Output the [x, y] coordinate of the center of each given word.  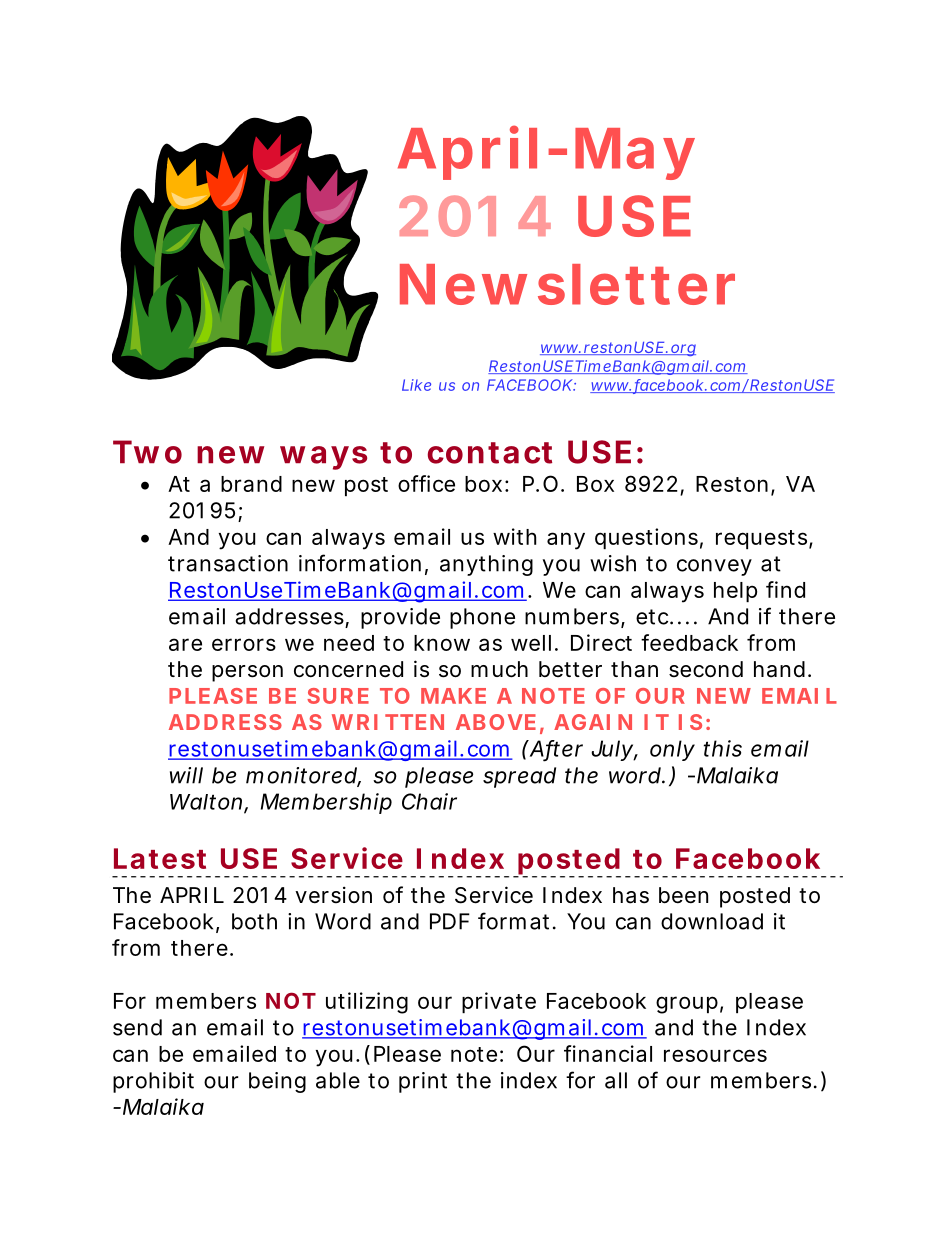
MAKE [453, 696]
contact [490, 453]
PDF [450, 921]
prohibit [153, 1082]
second [706, 669]
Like [416, 385]
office [426, 483]
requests [763, 539]
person [247, 673]
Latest [160, 858]
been [683, 895]
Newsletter [567, 284]
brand [251, 484]
